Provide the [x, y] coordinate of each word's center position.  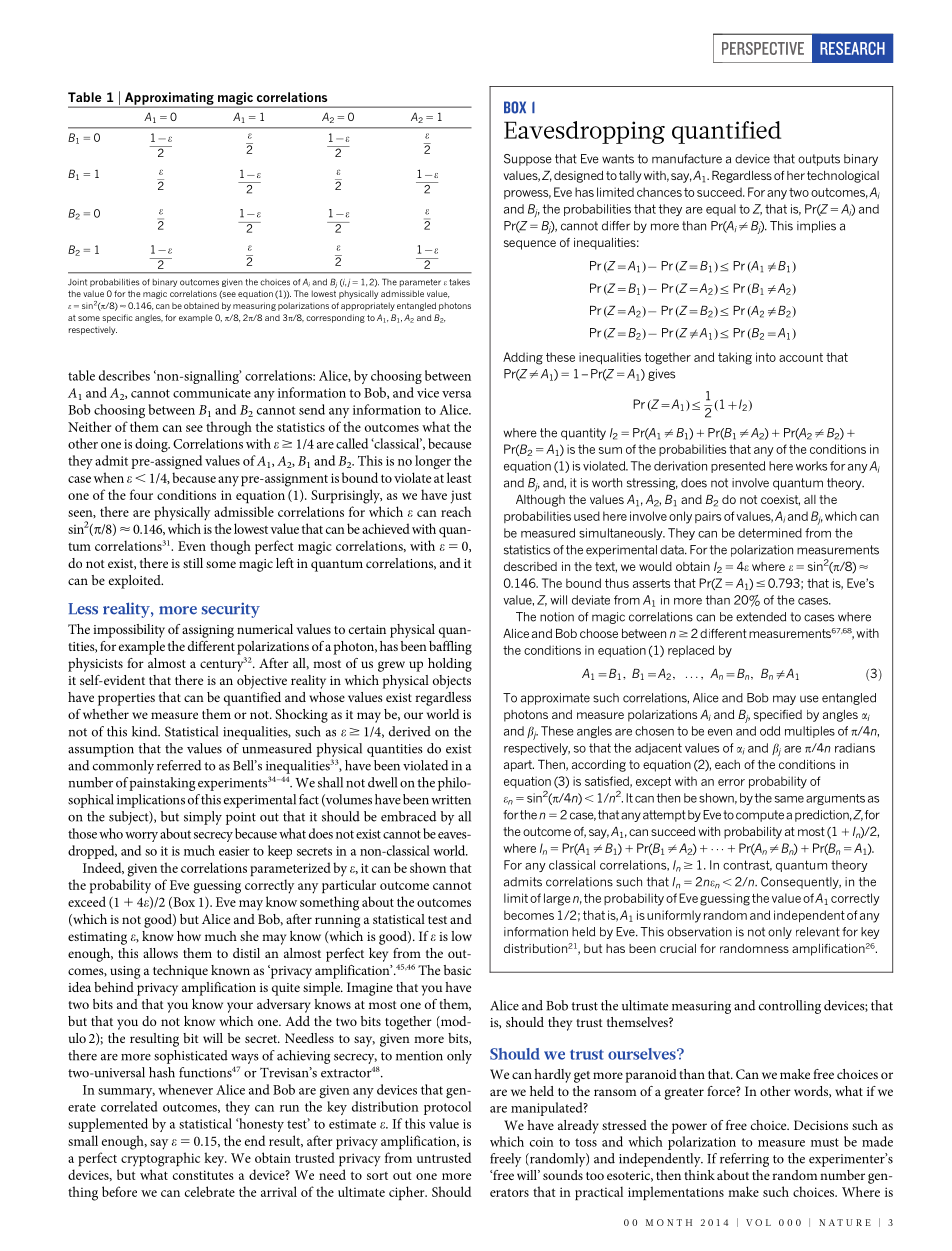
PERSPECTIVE [763, 48]
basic [457, 970]
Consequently [801, 883]
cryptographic [160, 1159]
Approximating [169, 99]
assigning [208, 631]
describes [124, 375]
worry [141, 837]
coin [542, 1142]
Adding [523, 358]
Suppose [528, 160]
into [766, 357]
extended [761, 617]
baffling [450, 648]
